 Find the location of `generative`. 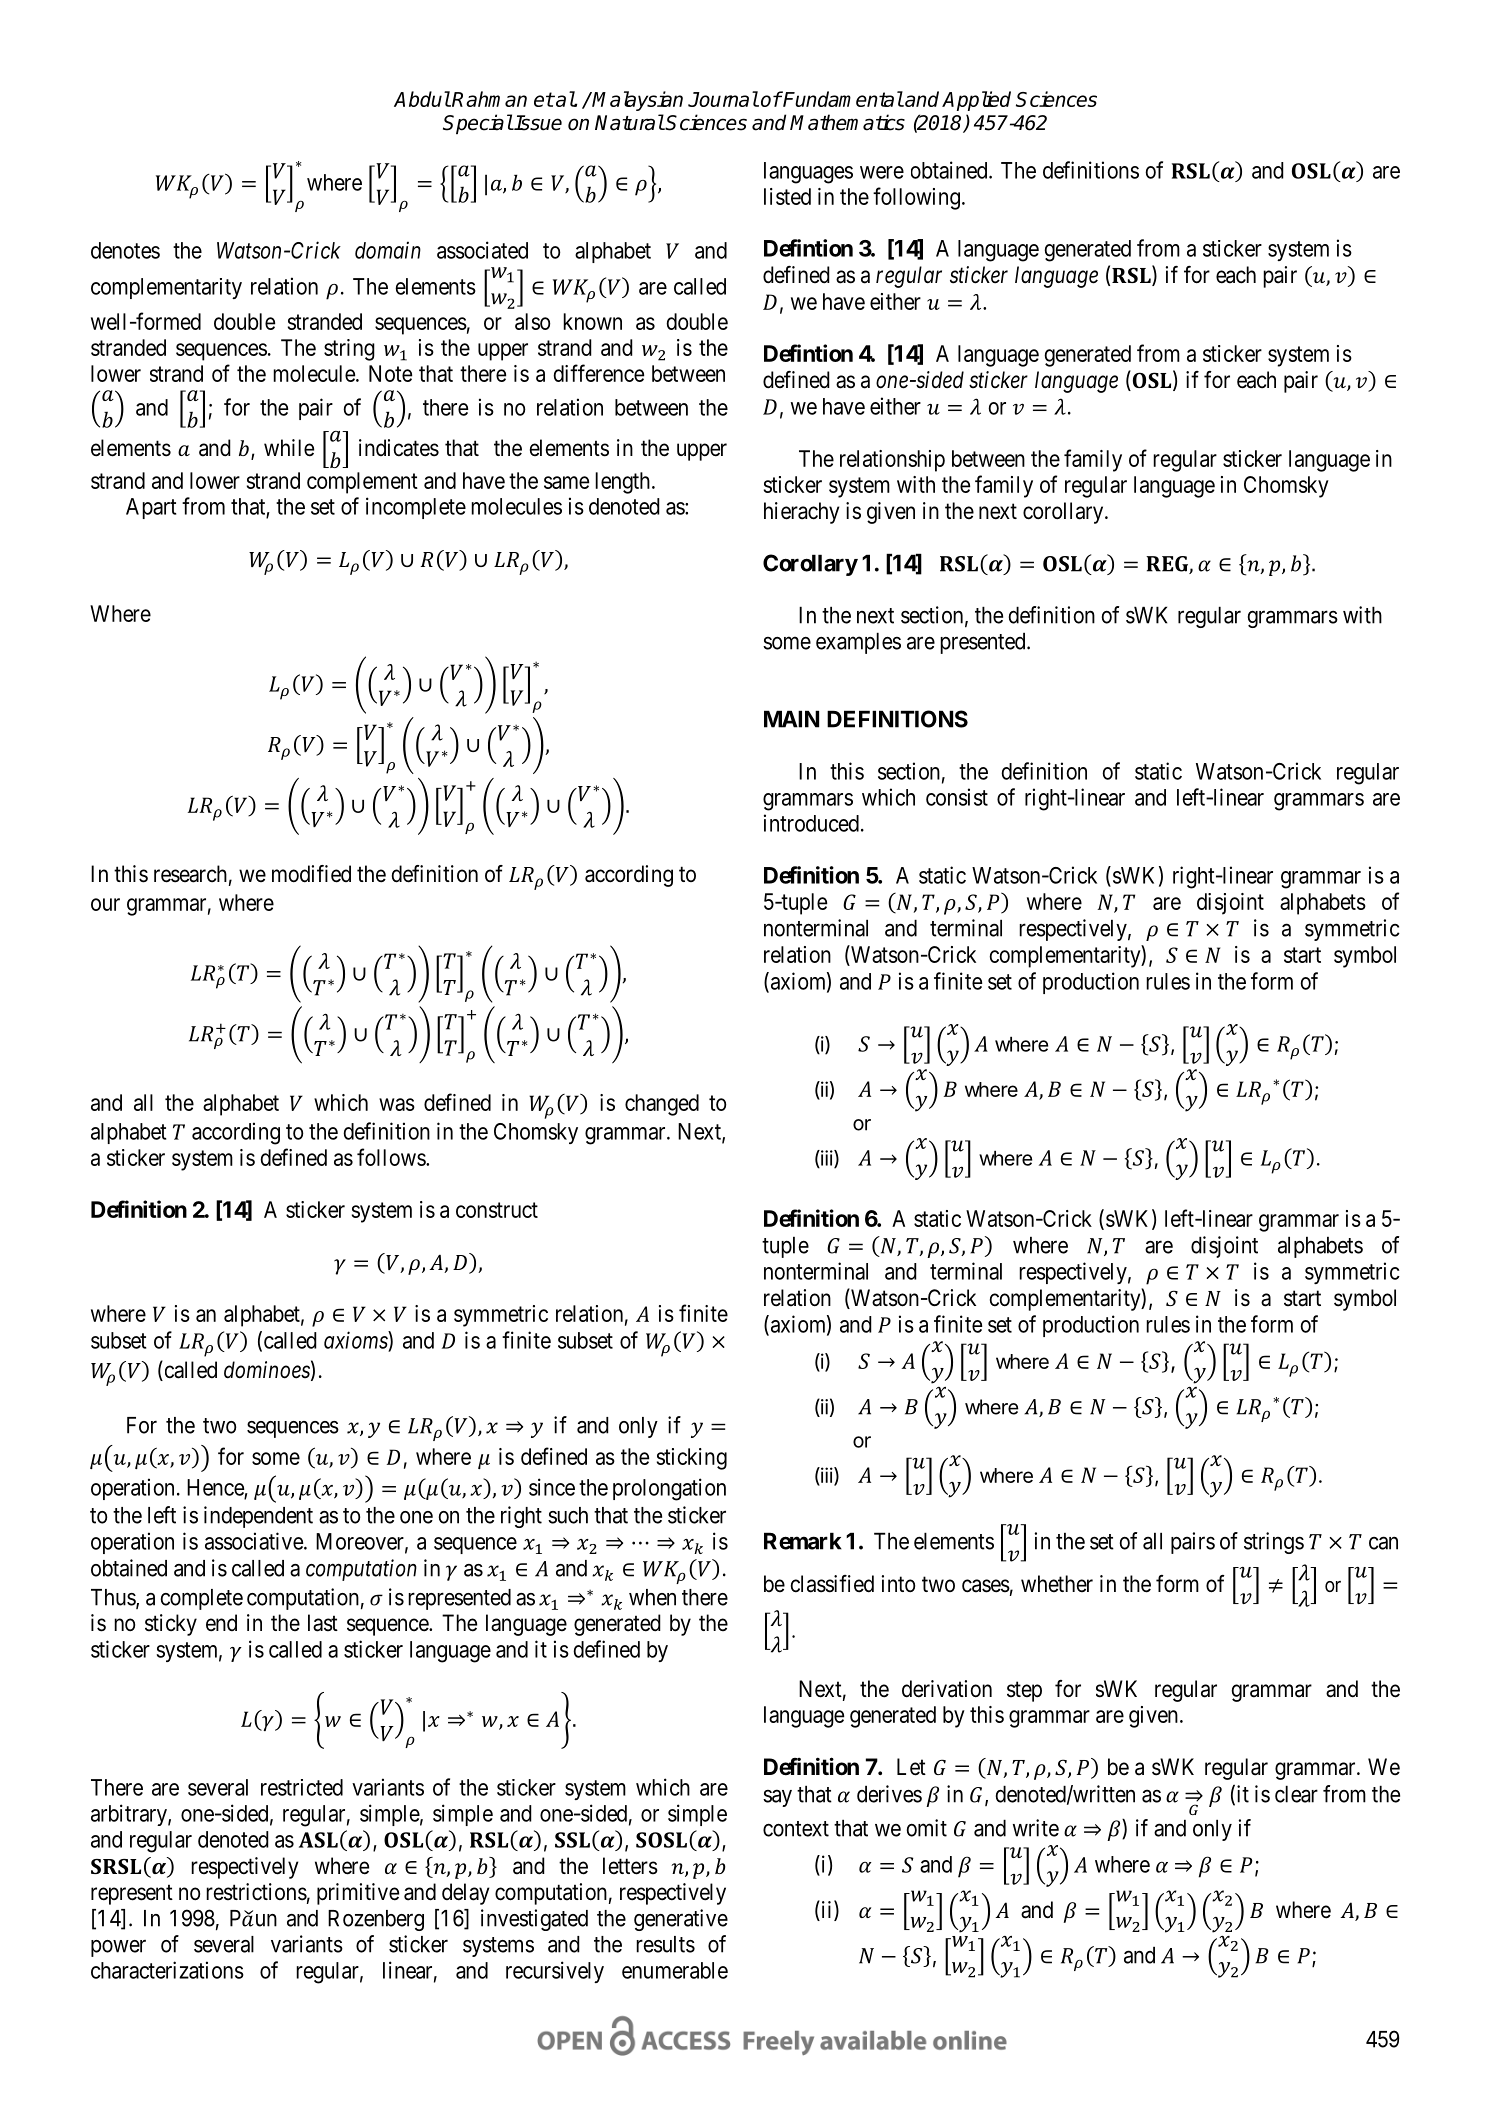

generative is located at coordinates (681, 1920).
